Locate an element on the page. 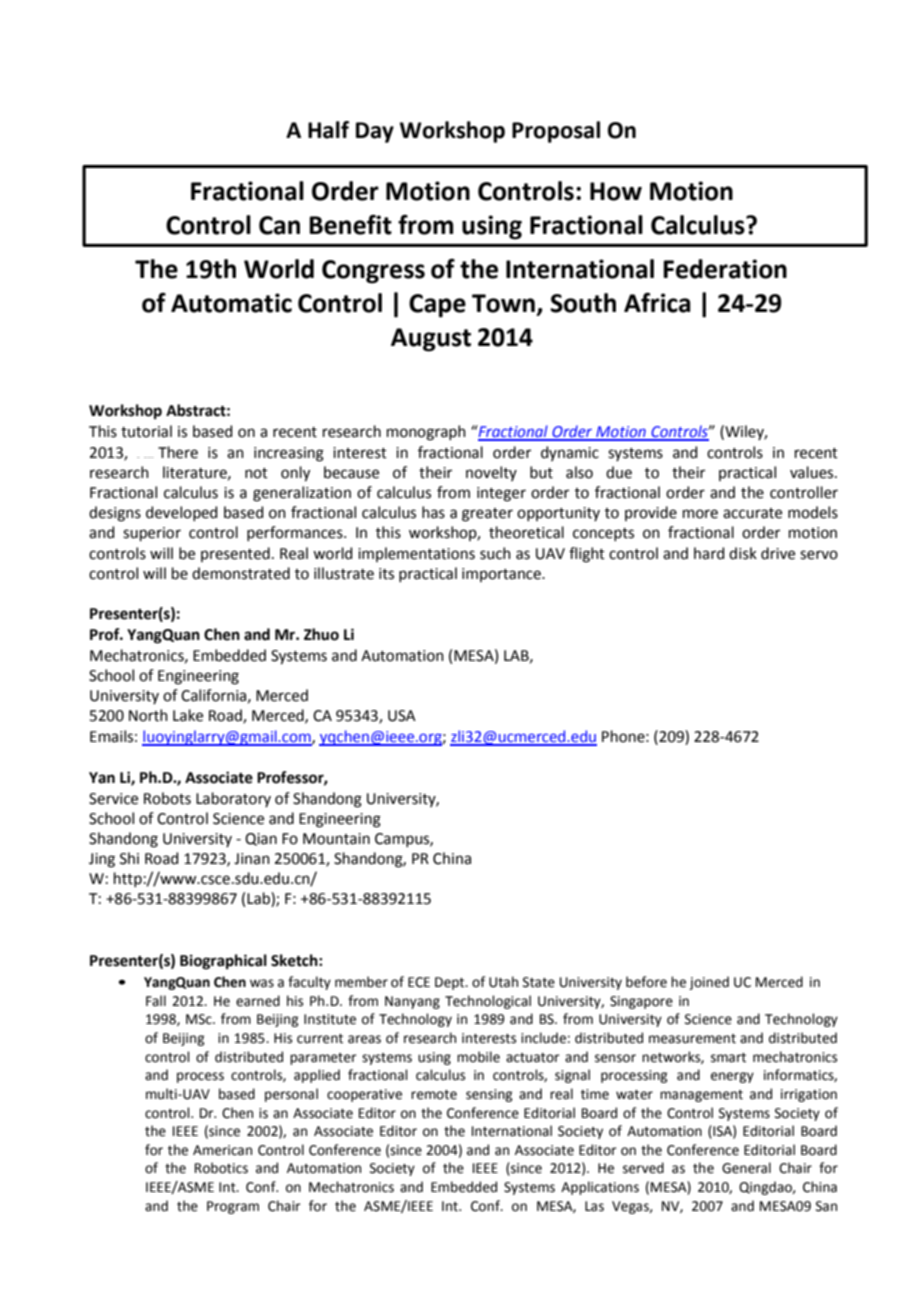  Lake is located at coordinates (188, 715).
